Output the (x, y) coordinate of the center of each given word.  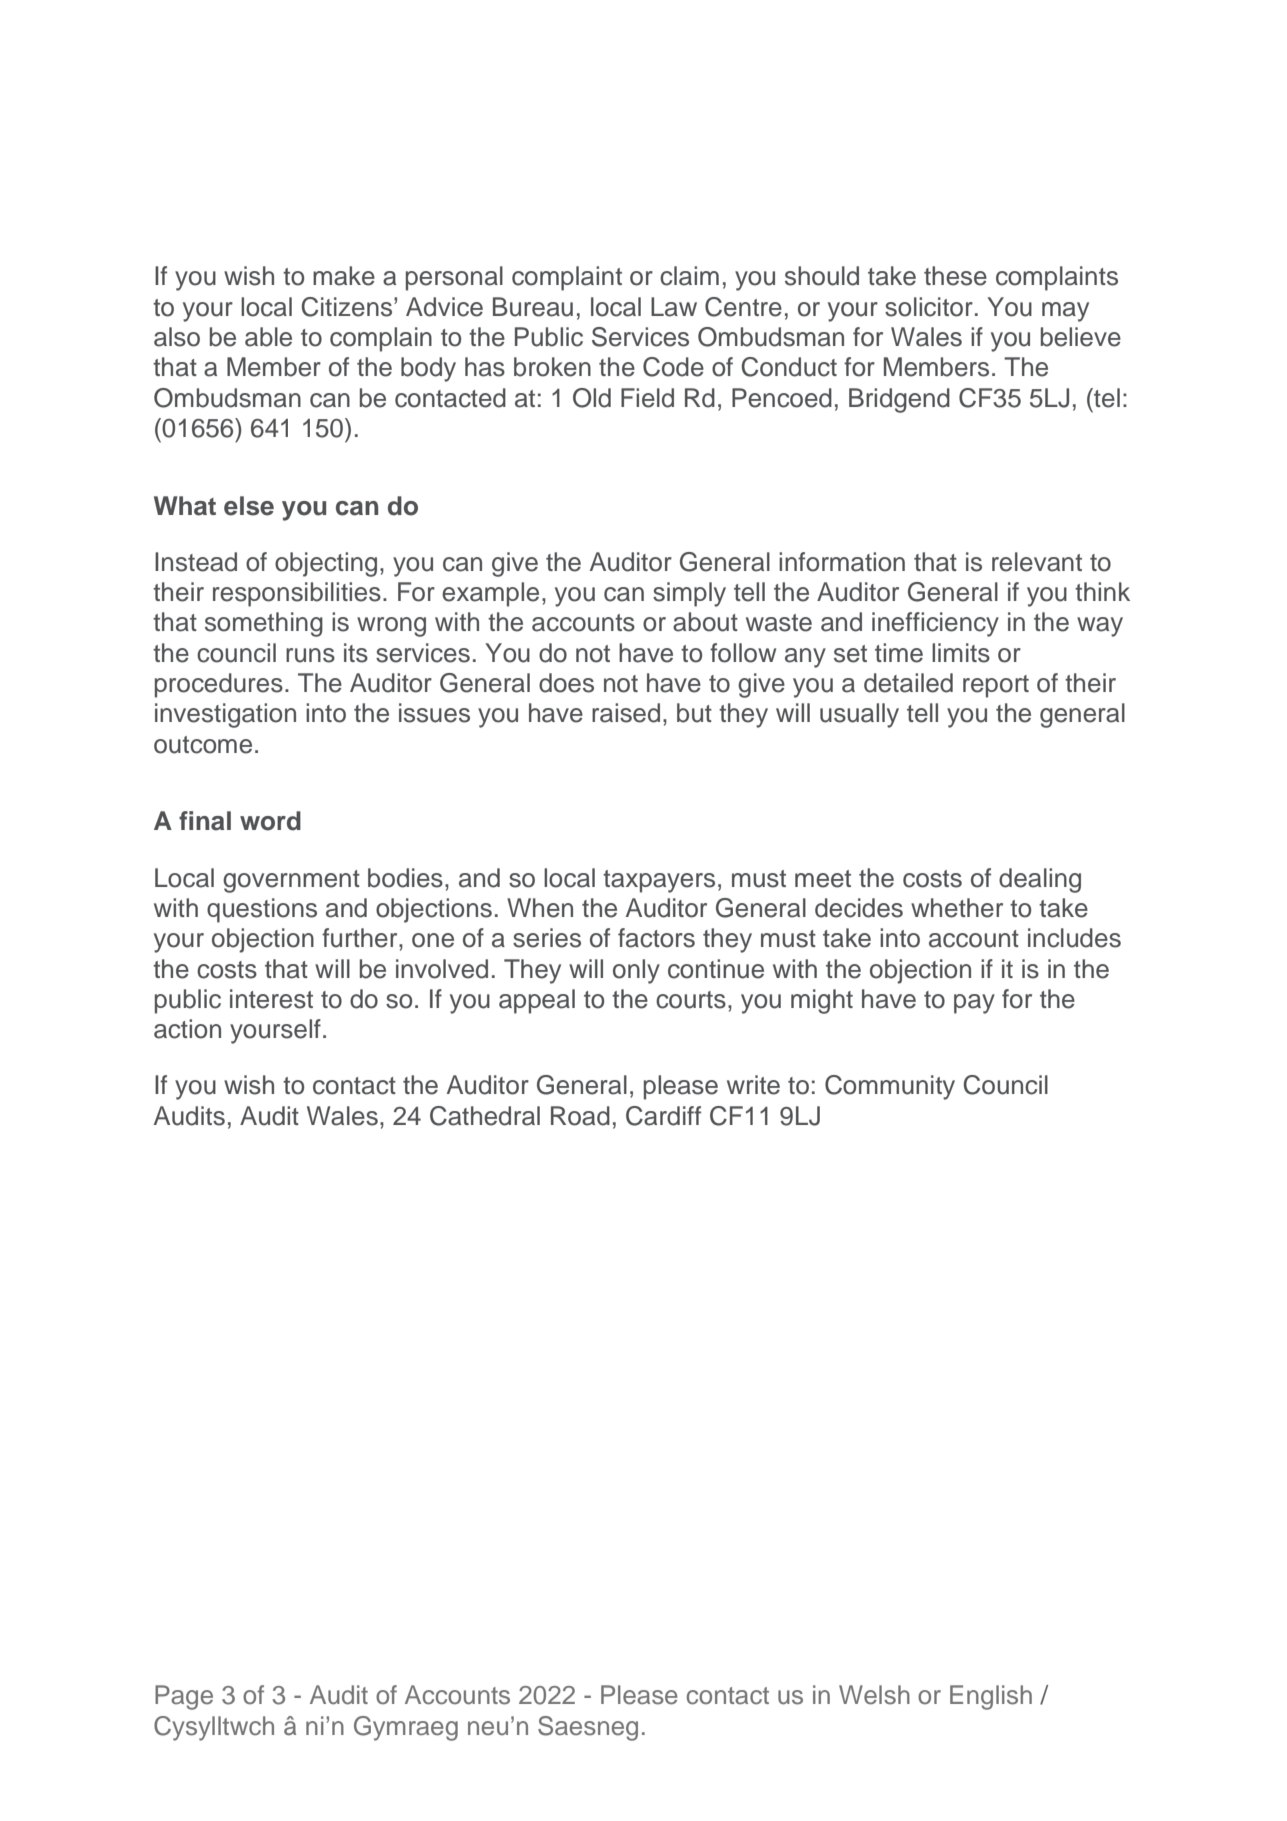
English (991, 1697)
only (636, 971)
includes (1074, 938)
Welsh (874, 1695)
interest (271, 999)
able (268, 337)
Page (184, 1697)
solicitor (929, 307)
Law (674, 307)
